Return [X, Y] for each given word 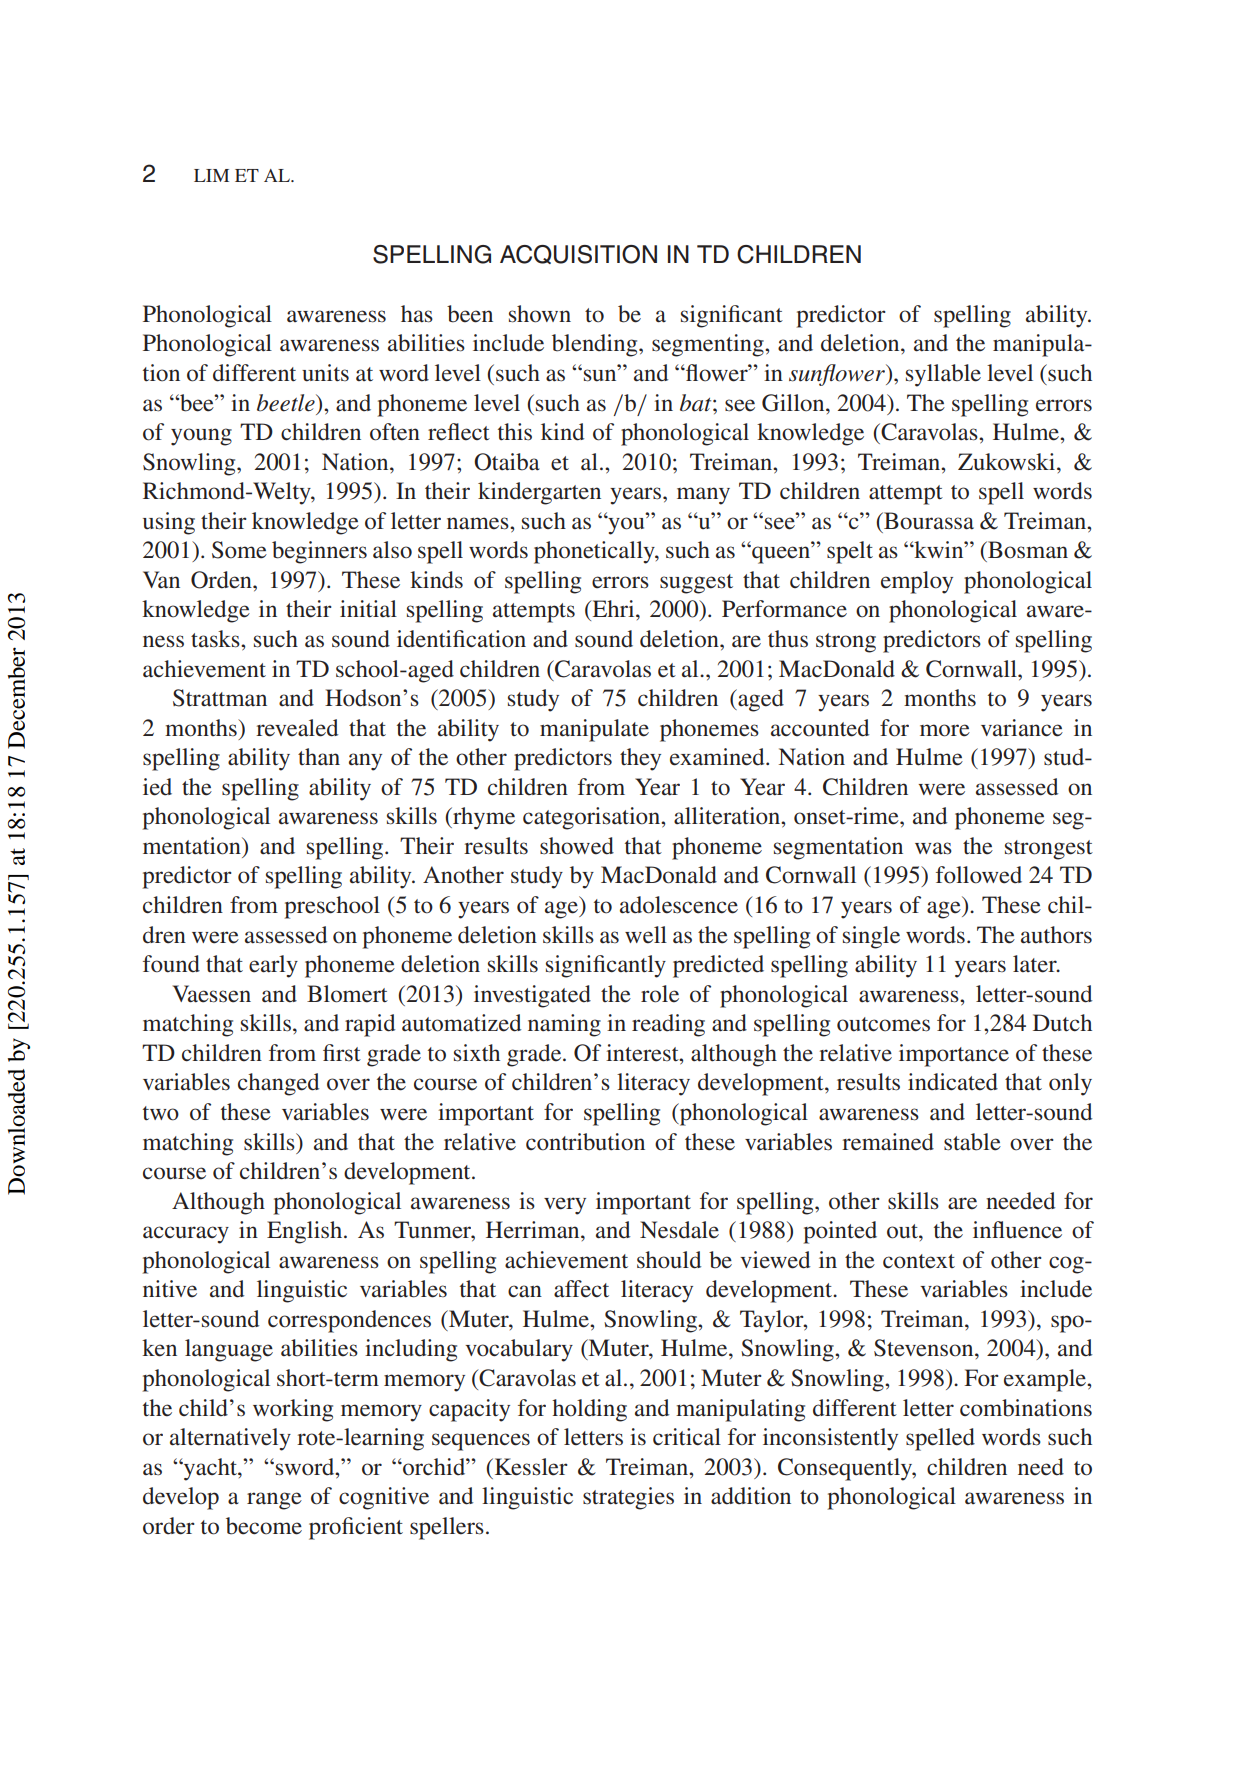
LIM [211, 175]
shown [540, 314]
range [274, 1501]
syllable [943, 375]
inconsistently [830, 1439]
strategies [628, 1498]
